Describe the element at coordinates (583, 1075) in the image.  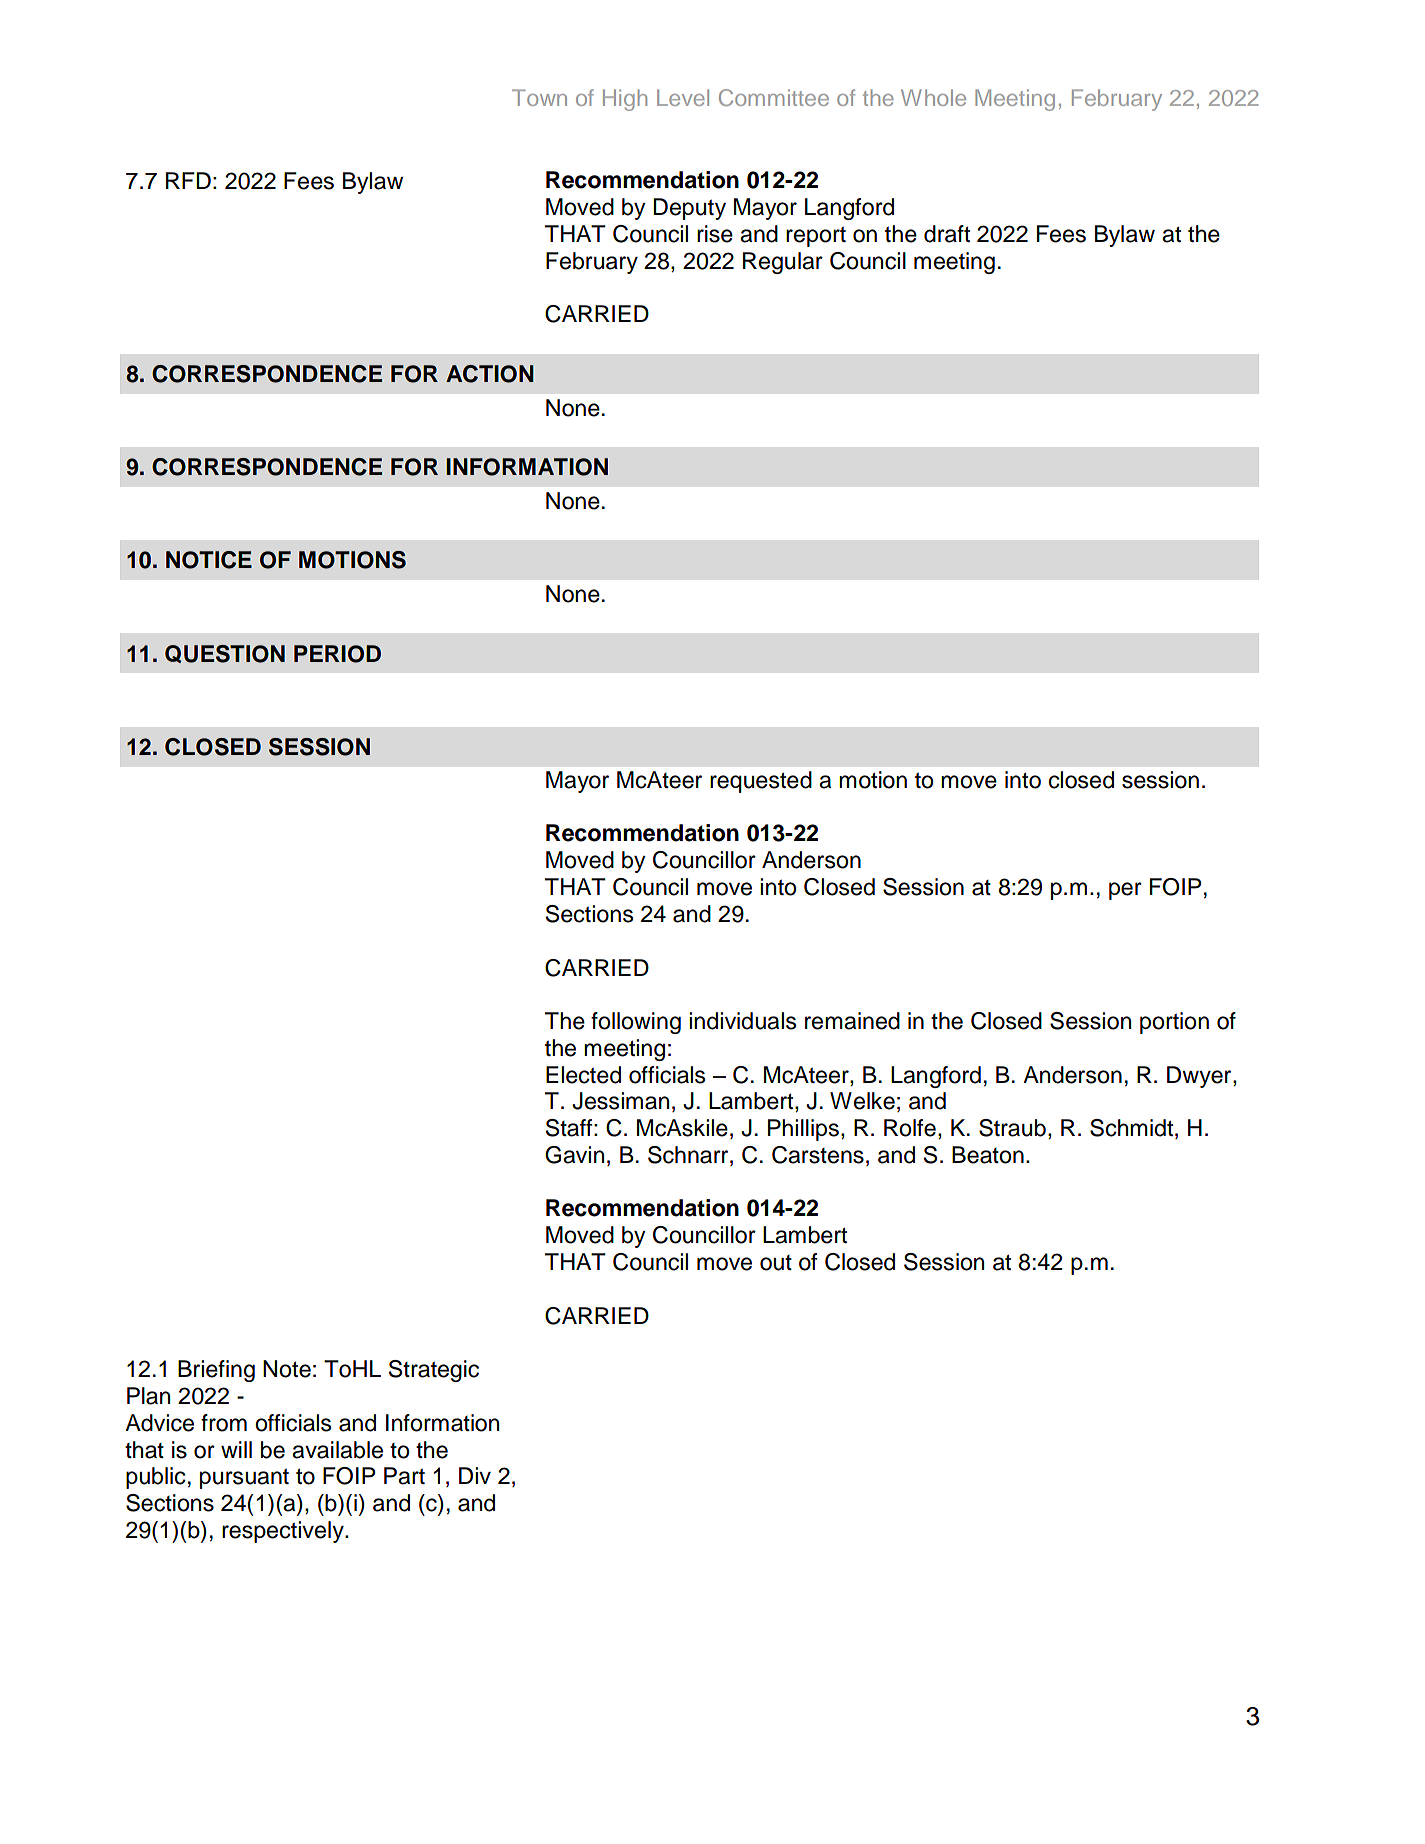
I see `Elected` at that location.
